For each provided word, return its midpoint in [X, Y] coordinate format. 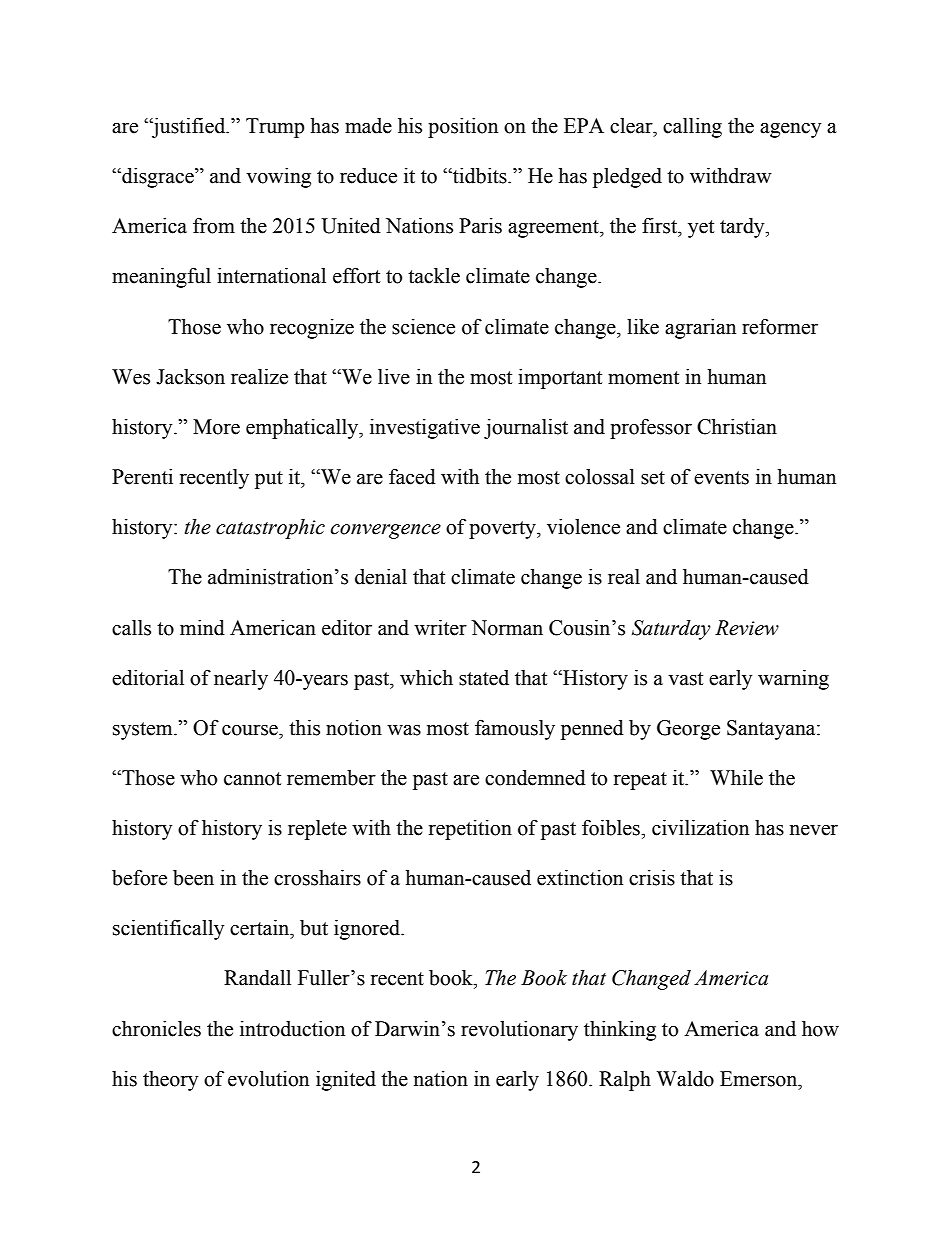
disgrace [158, 178]
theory [170, 1081]
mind [202, 628]
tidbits [480, 176]
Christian [737, 427]
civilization [700, 828]
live [394, 377]
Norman [507, 628]
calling [692, 128]
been [193, 878]
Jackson [190, 377]
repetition [470, 830]
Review [747, 628]
